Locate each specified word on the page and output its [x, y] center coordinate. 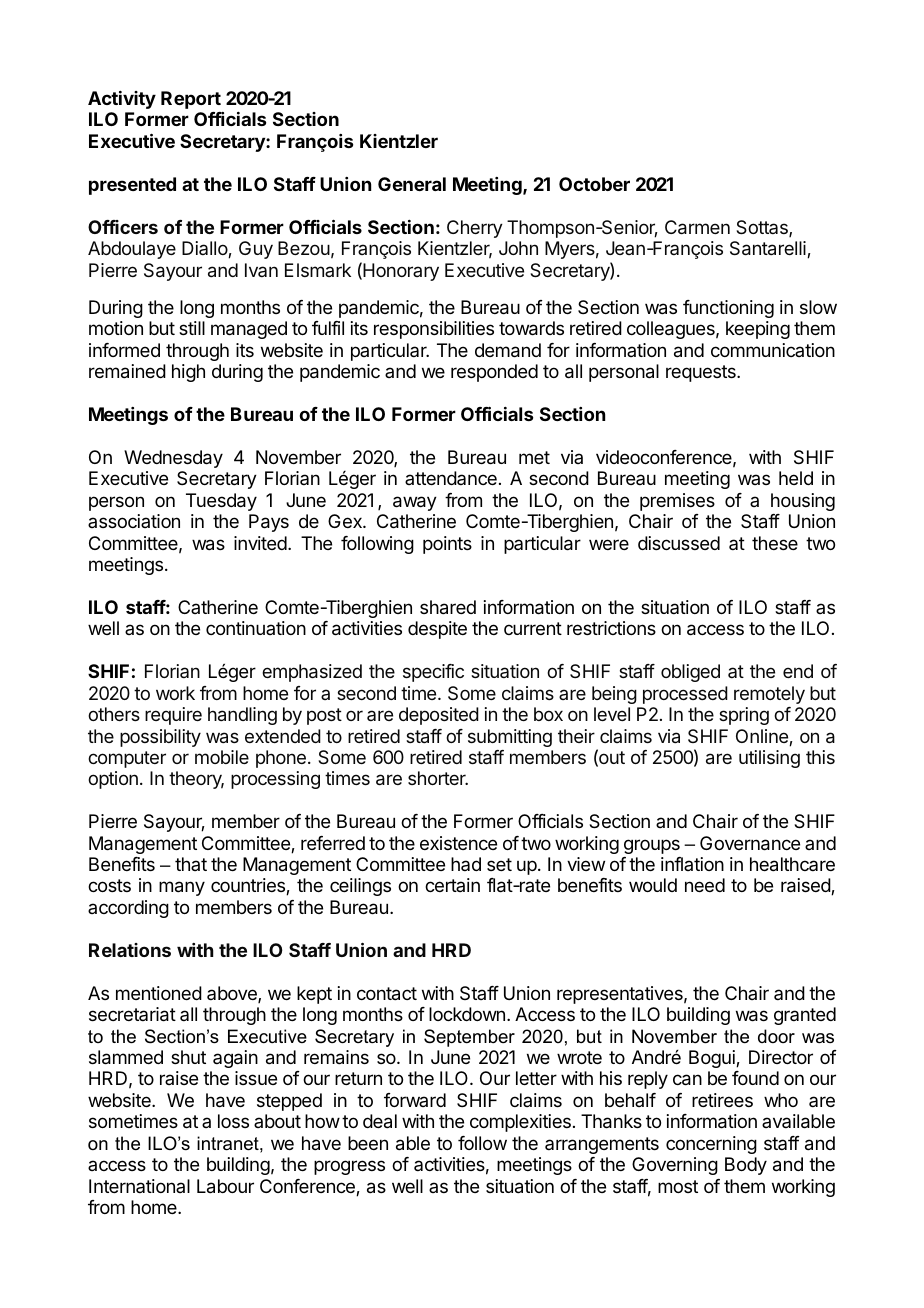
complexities [520, 1123]
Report [191, 100]
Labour [225, 1186]
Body [746, 1166]
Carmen [697, 227]
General [412, 184]
